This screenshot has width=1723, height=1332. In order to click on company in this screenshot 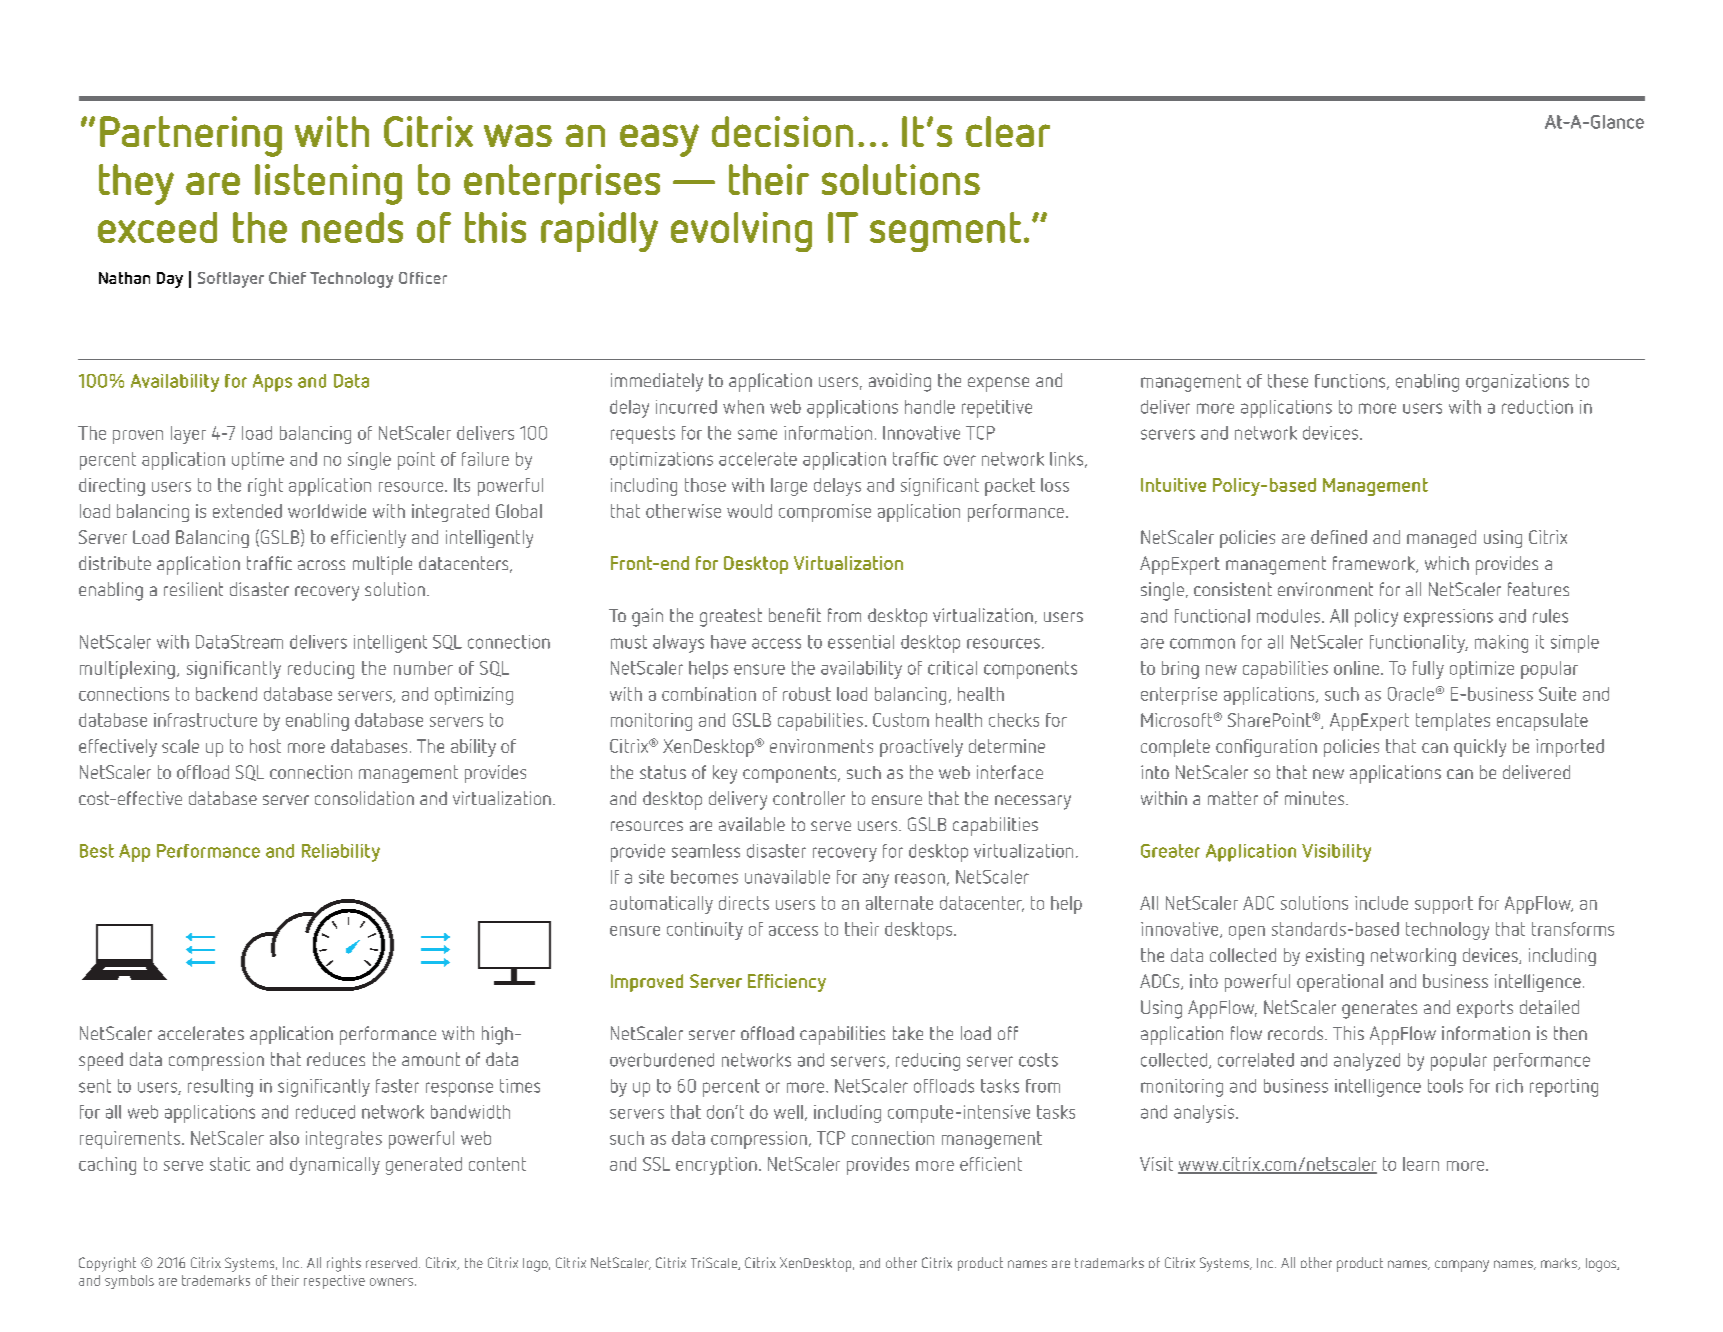, I will do `click(1462, 1266)`.
